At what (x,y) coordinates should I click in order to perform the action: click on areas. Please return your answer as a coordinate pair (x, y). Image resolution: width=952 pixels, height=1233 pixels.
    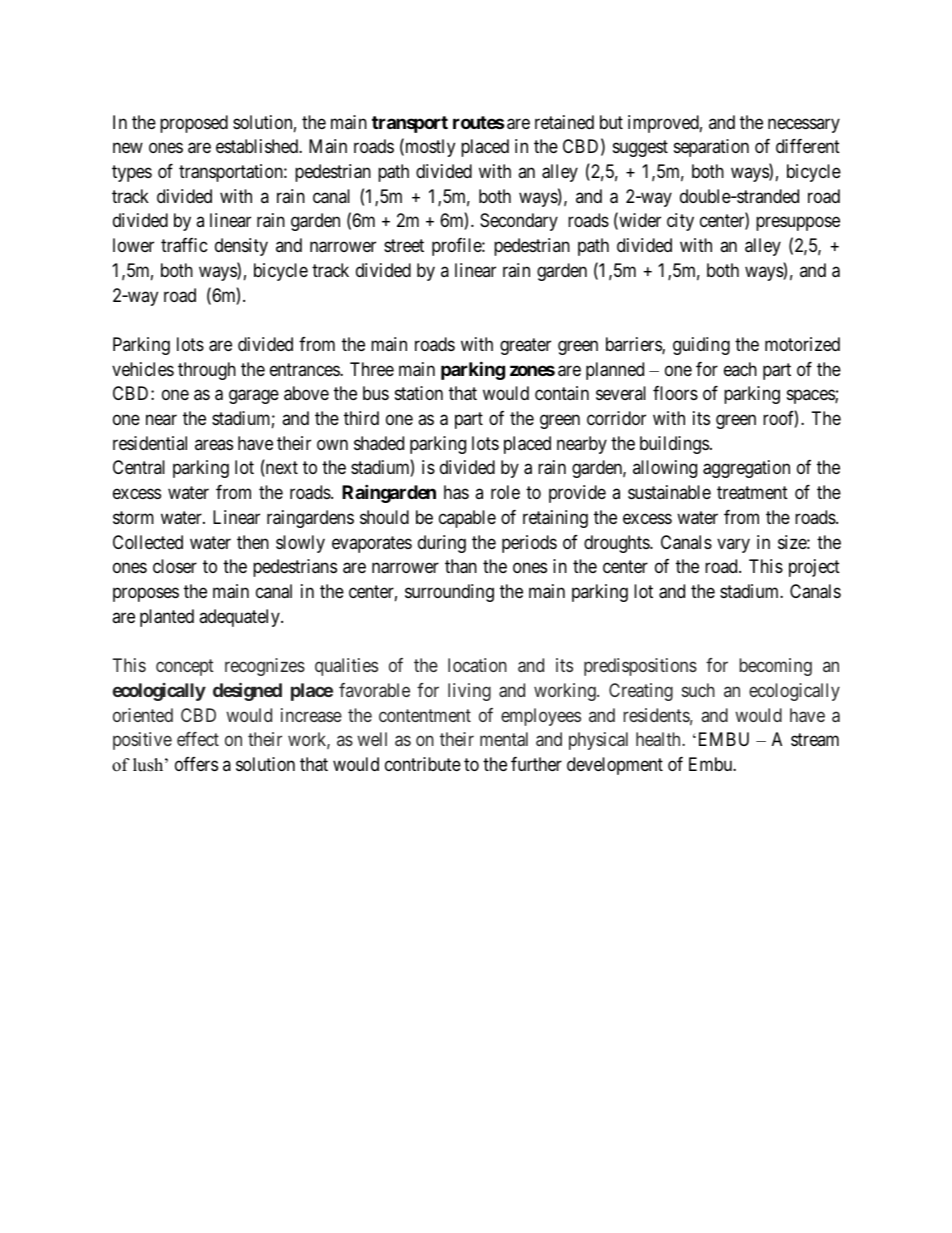
    Looking at the image, I should click on (214, 444).
